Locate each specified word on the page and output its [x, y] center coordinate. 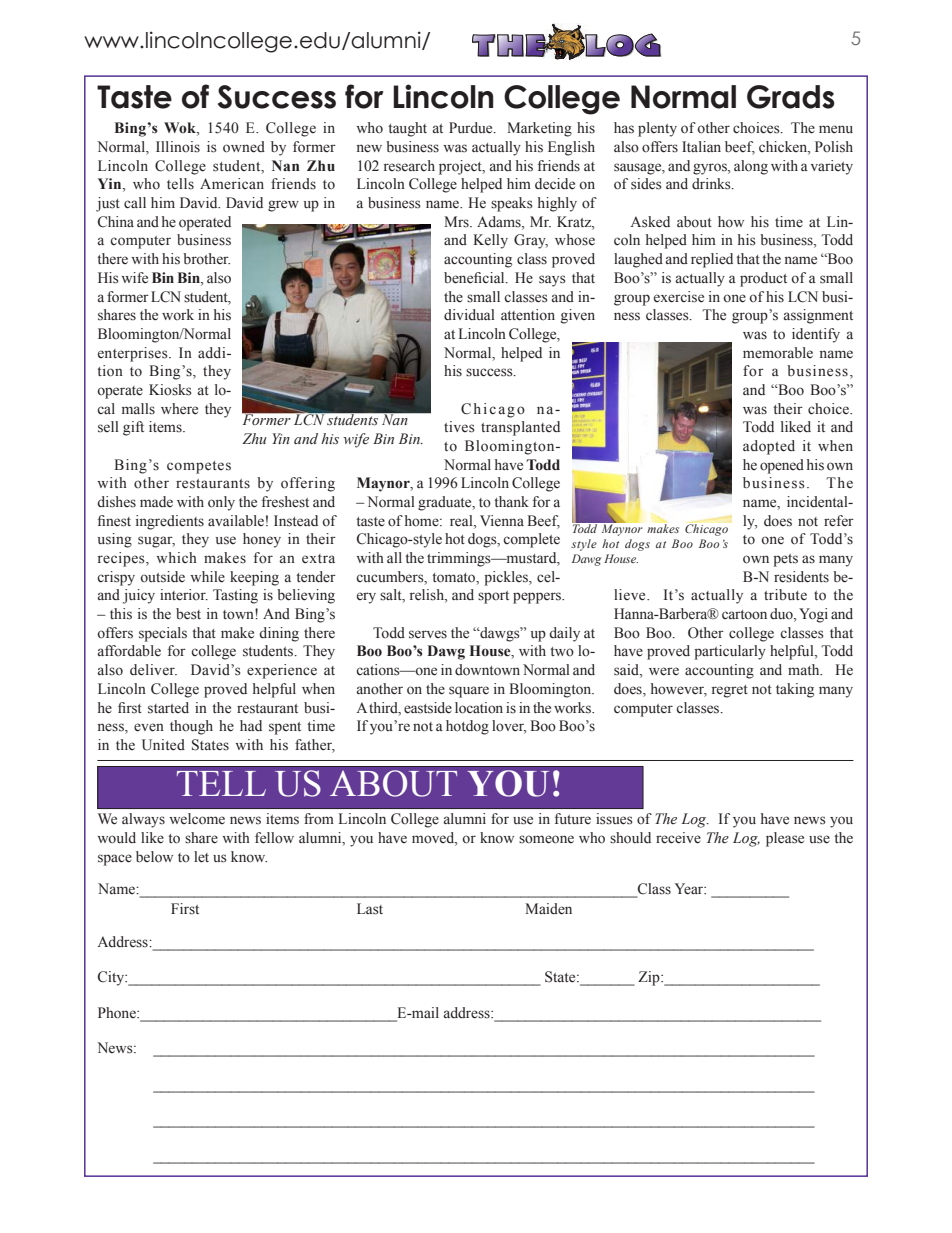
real [462, 521]
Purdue [472, 128]
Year [690, 889]
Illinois [178, 147]
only [221, 503]
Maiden [548, 909]
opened [782, 466]
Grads [791, 97]
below [154, 857]
